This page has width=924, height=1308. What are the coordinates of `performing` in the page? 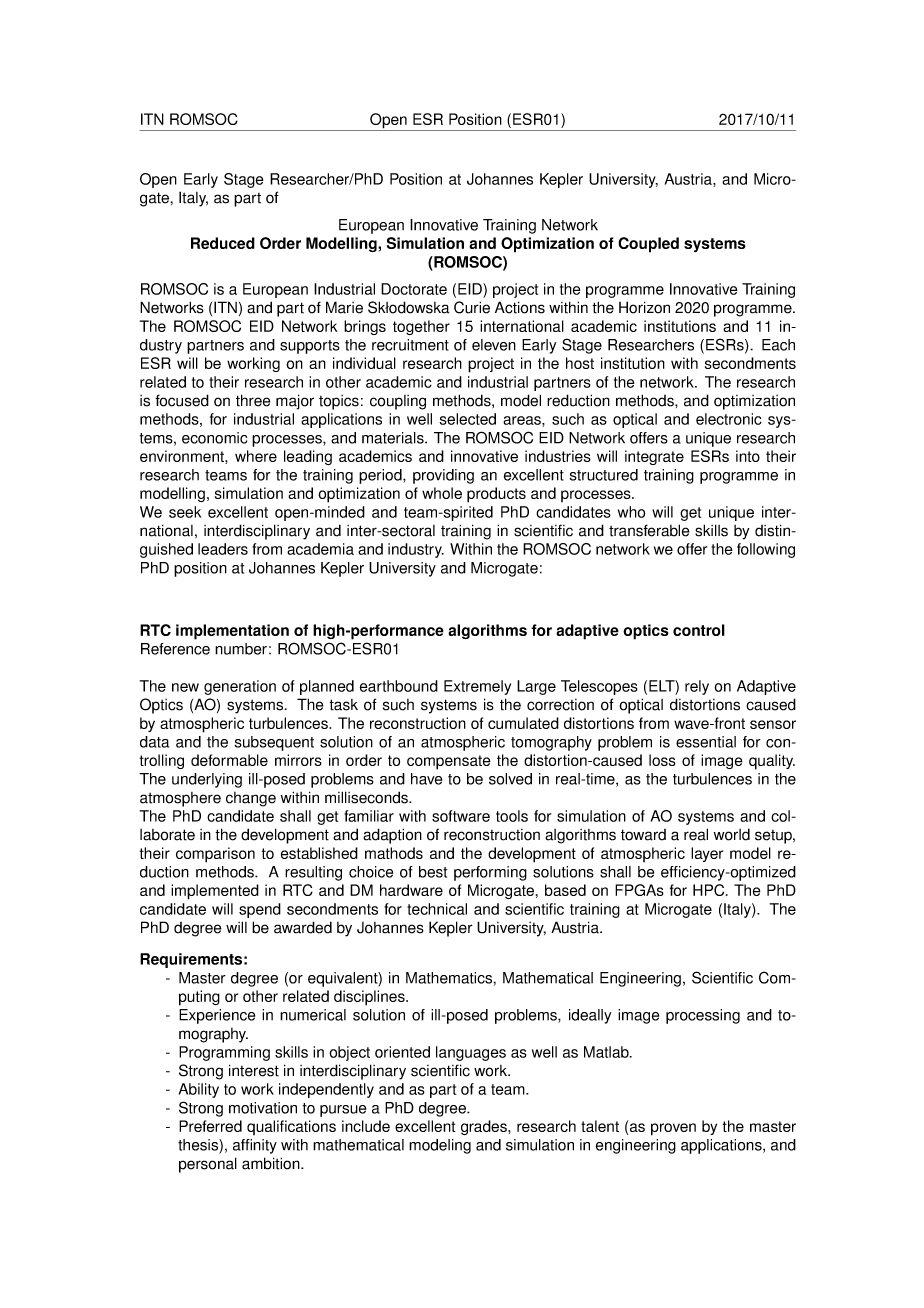 It's located at (490, 873).
